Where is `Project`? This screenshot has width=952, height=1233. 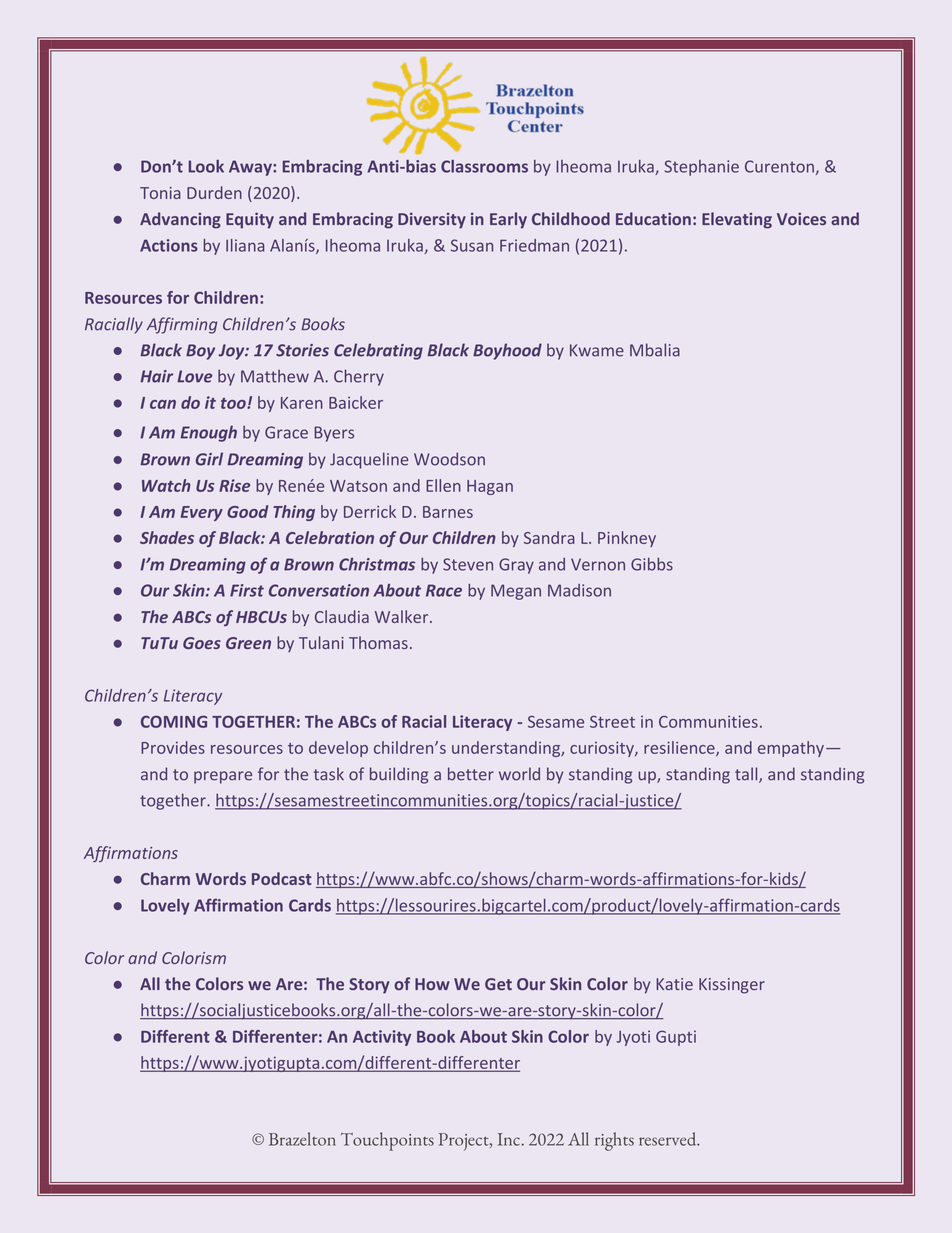 Project is located at coordinates (465, 1142).
